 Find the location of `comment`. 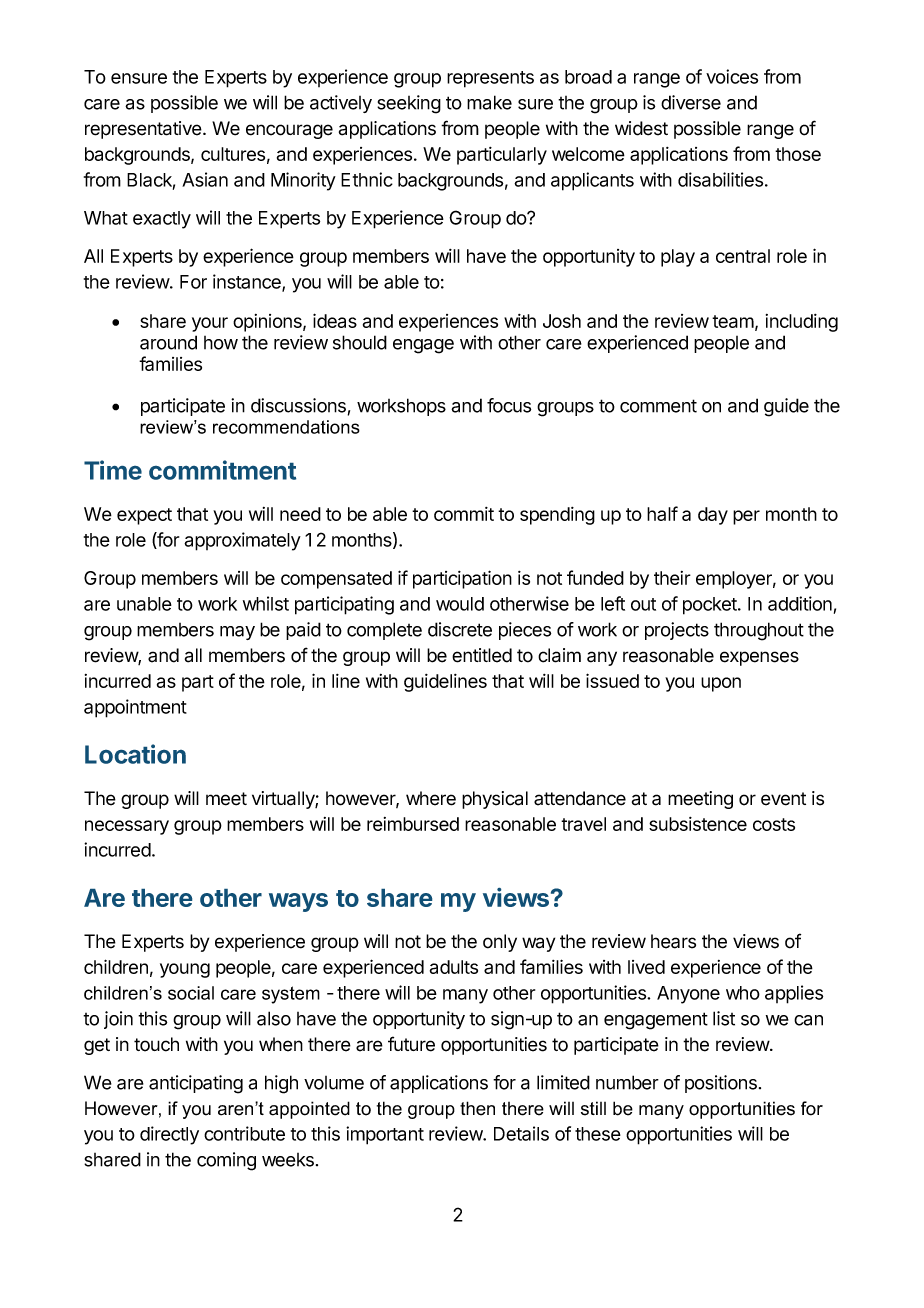

comment is located at coordinates (658, 406).
